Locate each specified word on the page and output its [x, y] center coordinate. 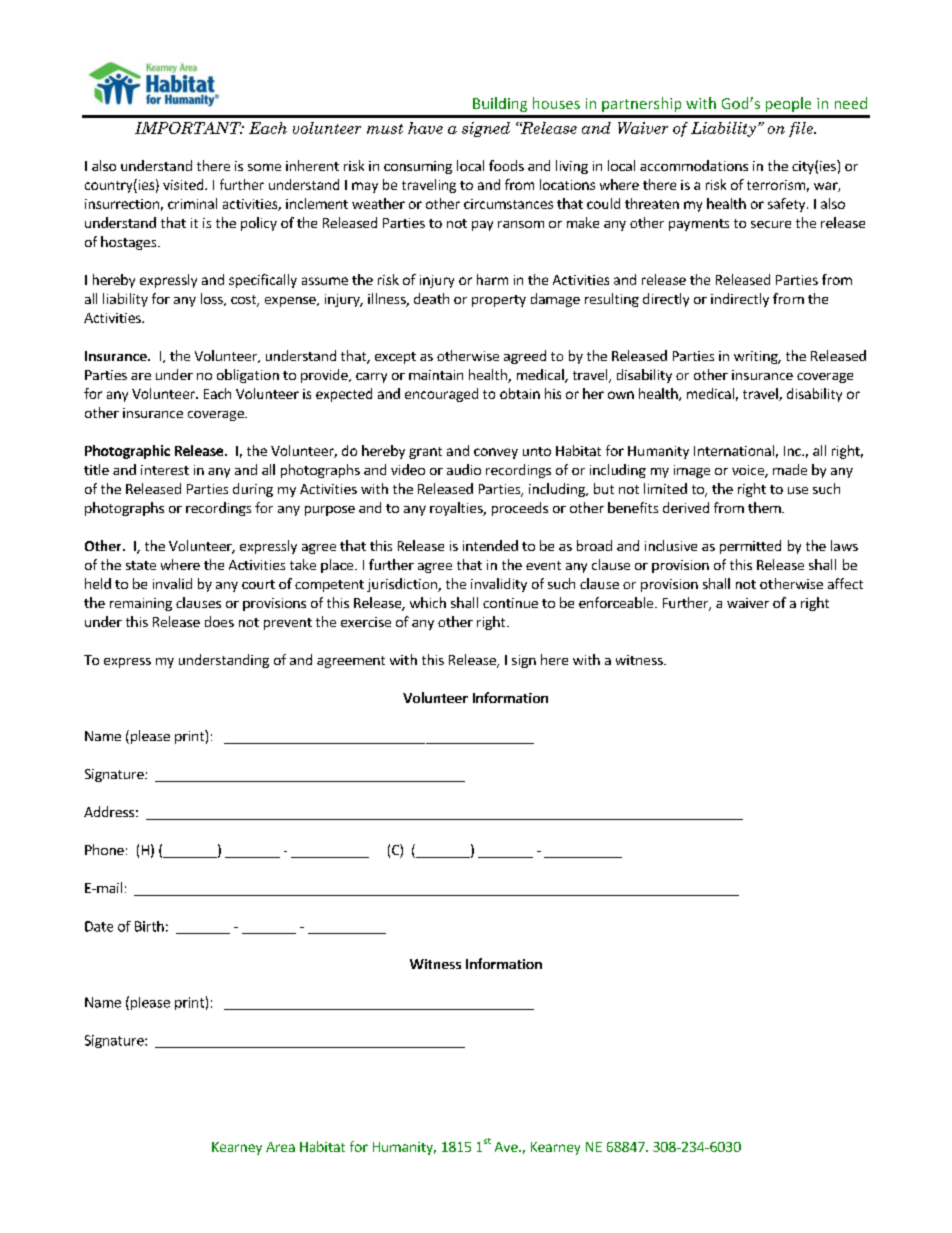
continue [510, 603]
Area [280, 1147]
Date [99, 926]
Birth [149, 926]
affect [845, 583]
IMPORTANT [189, 128]
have [425, 128]
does [219, 621]
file [802, 129]
